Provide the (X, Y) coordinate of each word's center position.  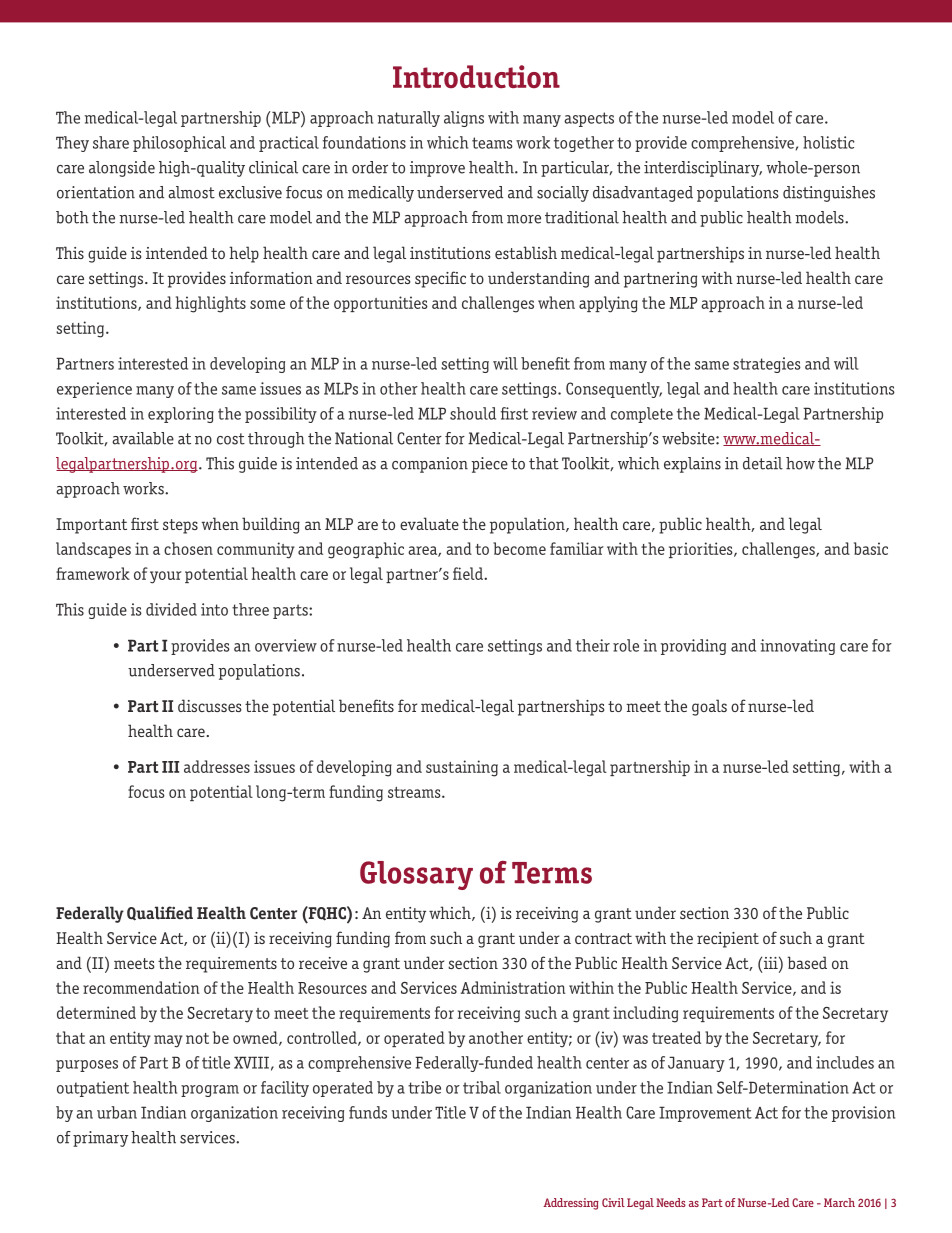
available (143, 438)
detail (763, 463)
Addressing (571, 1204)
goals (709, 707)
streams (415, 792)
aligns (464, 119)
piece (489, 465)
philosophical (179, 144)
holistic (828, 142)
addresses (217, 766)
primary (100, 1139)
